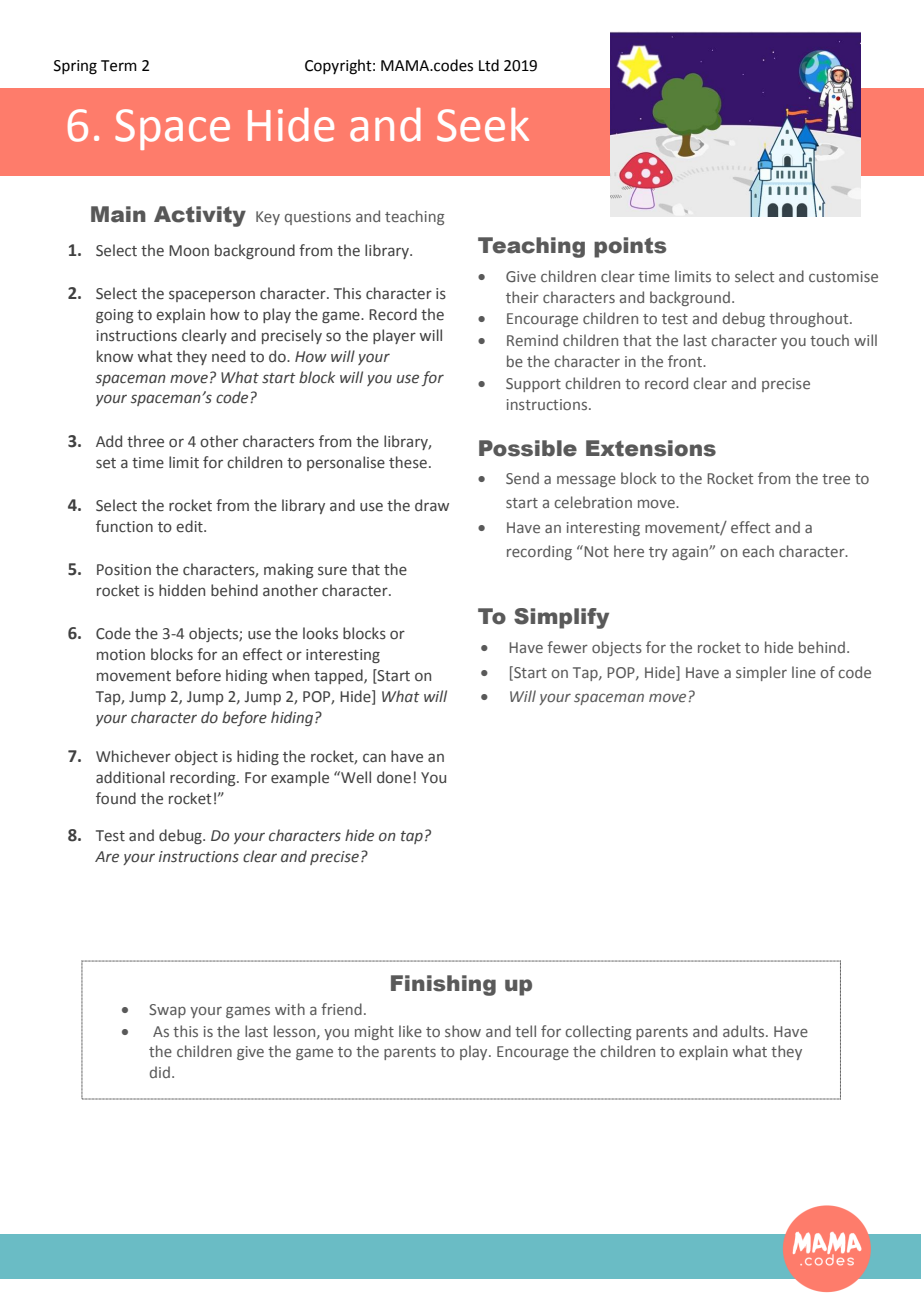  I want to click on hidden, so click(182, 590).
